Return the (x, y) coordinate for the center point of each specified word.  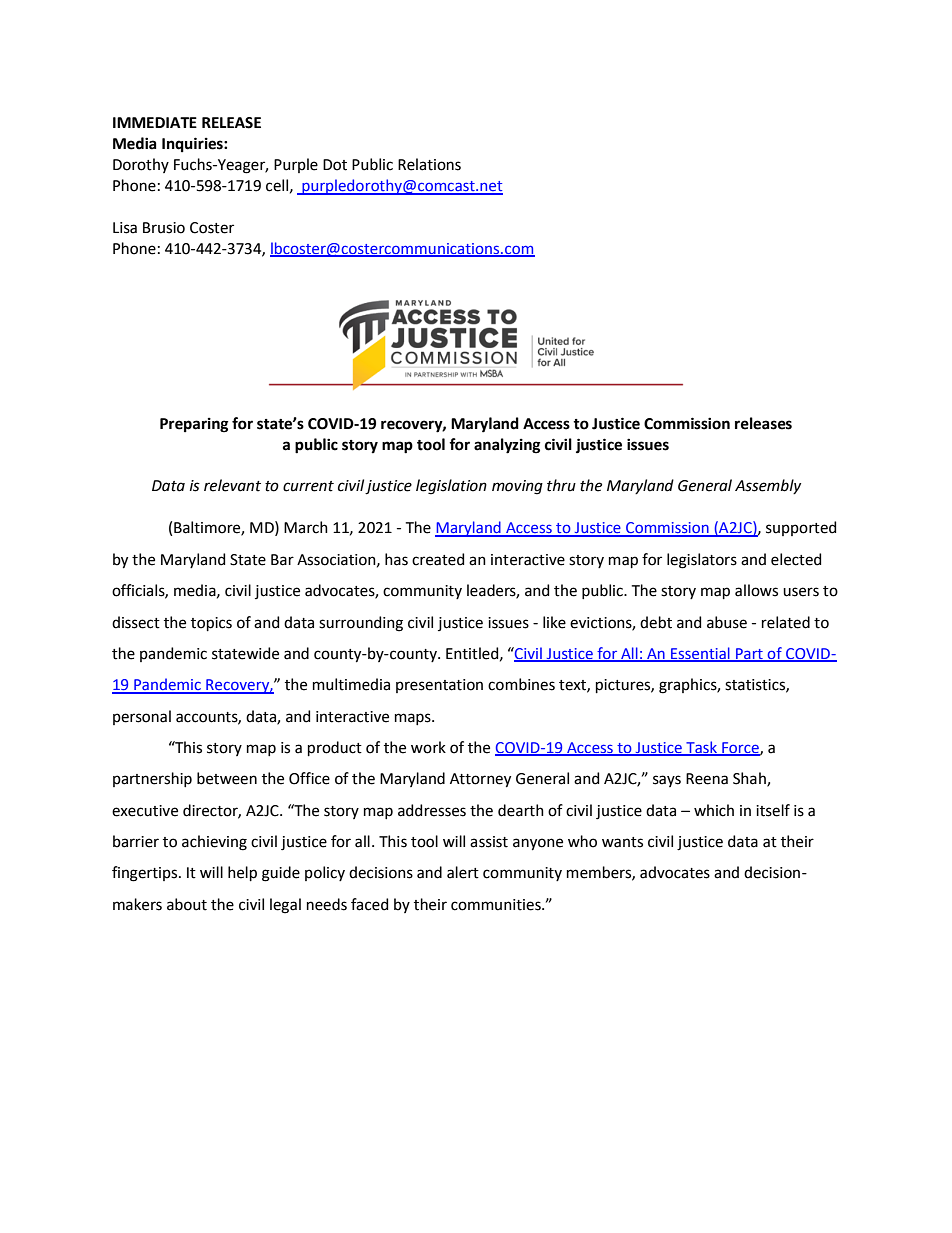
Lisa (125, 228)
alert (463, 872)
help (242, 873)
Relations (429, 164)
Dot (335, 165)
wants (622, 842)
